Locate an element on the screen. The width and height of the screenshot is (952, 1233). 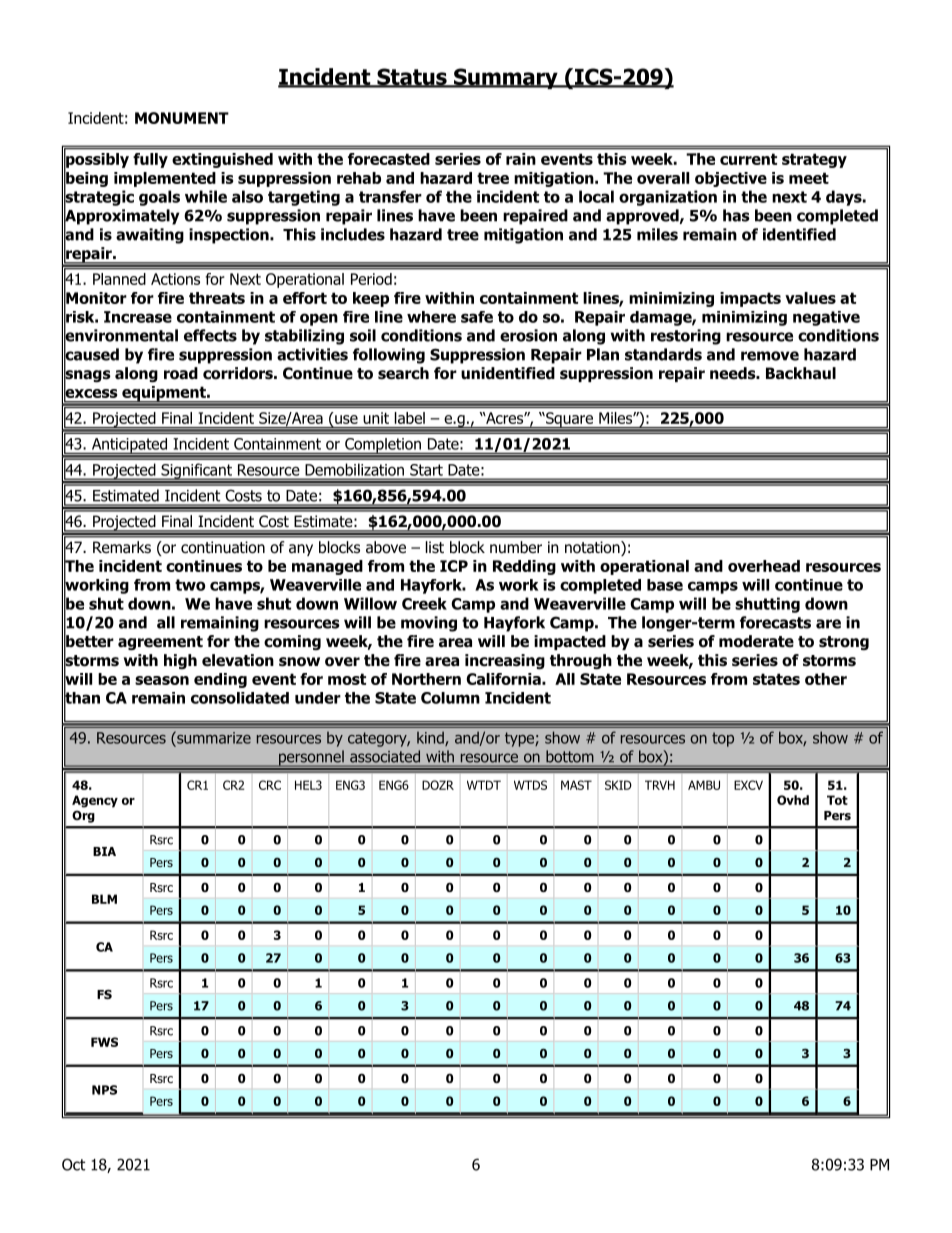
Summary is located at coordinates (506, 78).
